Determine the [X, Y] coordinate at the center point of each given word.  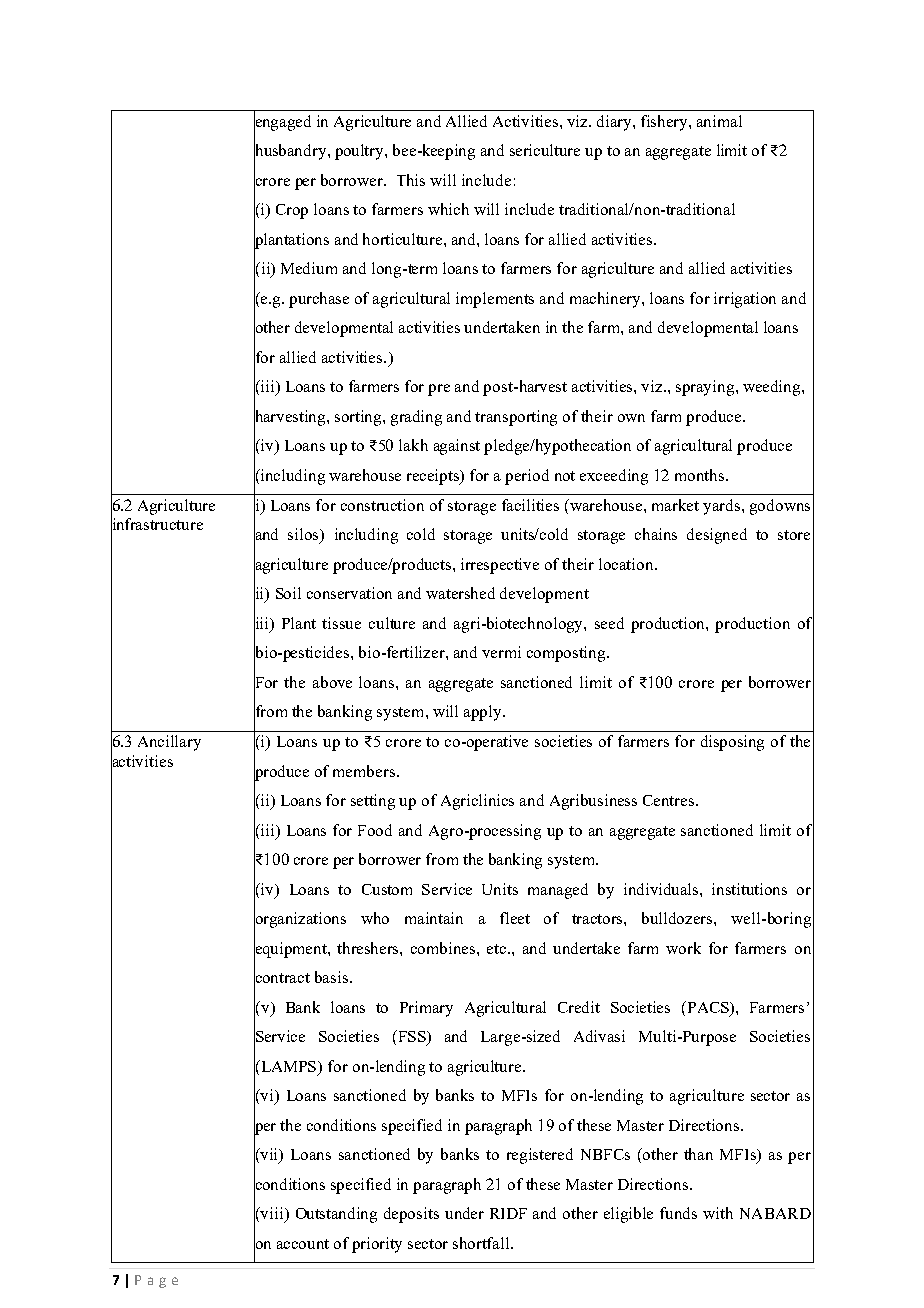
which [448, 209]
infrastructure [157, 524]
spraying [706, 388]
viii [272, 1214]
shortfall [482, 1243]
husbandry [291, 152]
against [457, 447]
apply [484, 713]
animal [719, 121]
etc [498, 949]
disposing [732, 743]
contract [282, 978]
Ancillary [169, 743]
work [683, 948]
